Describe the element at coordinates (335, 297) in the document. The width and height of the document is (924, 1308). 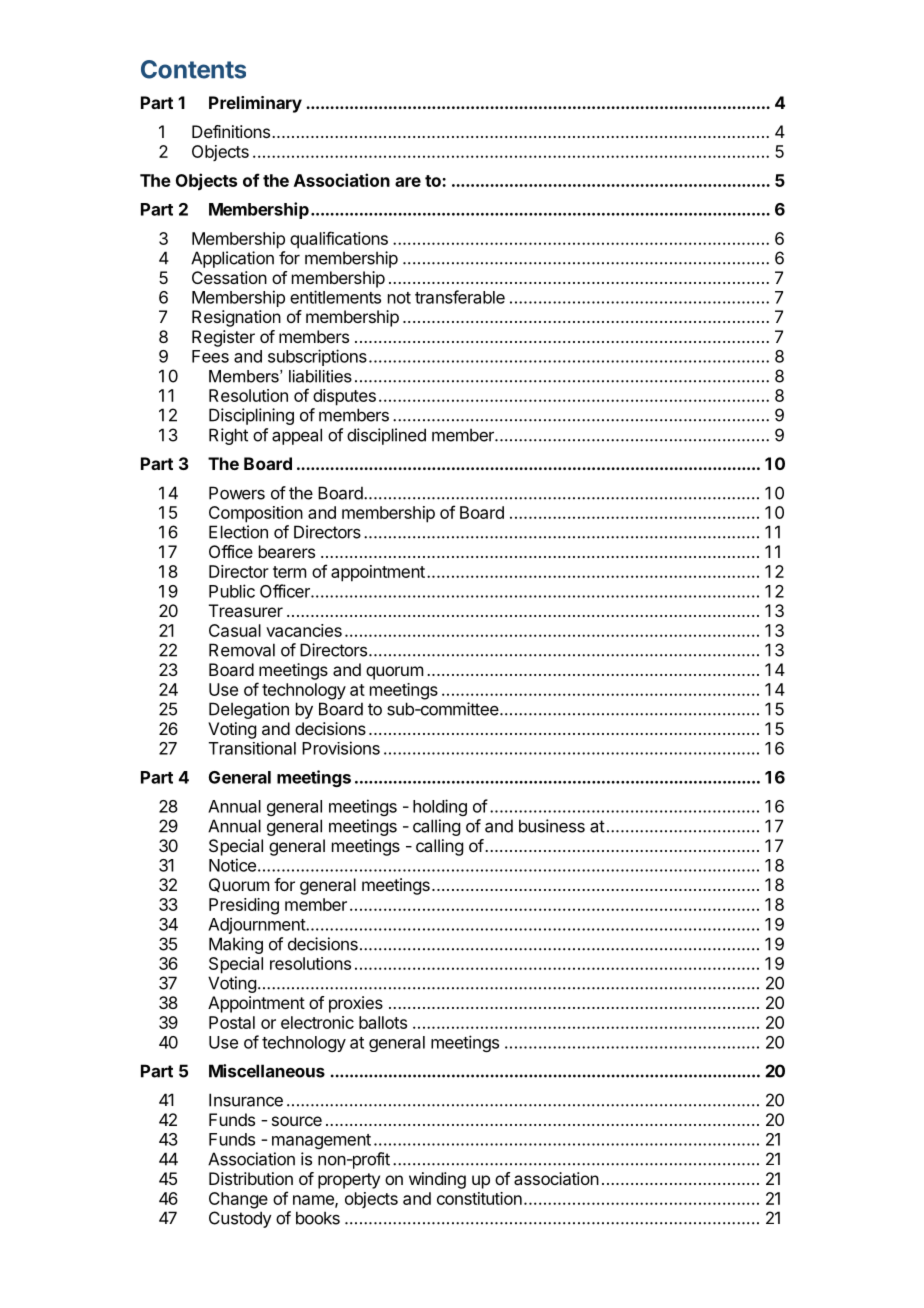
I see `entitlements` at that location.
